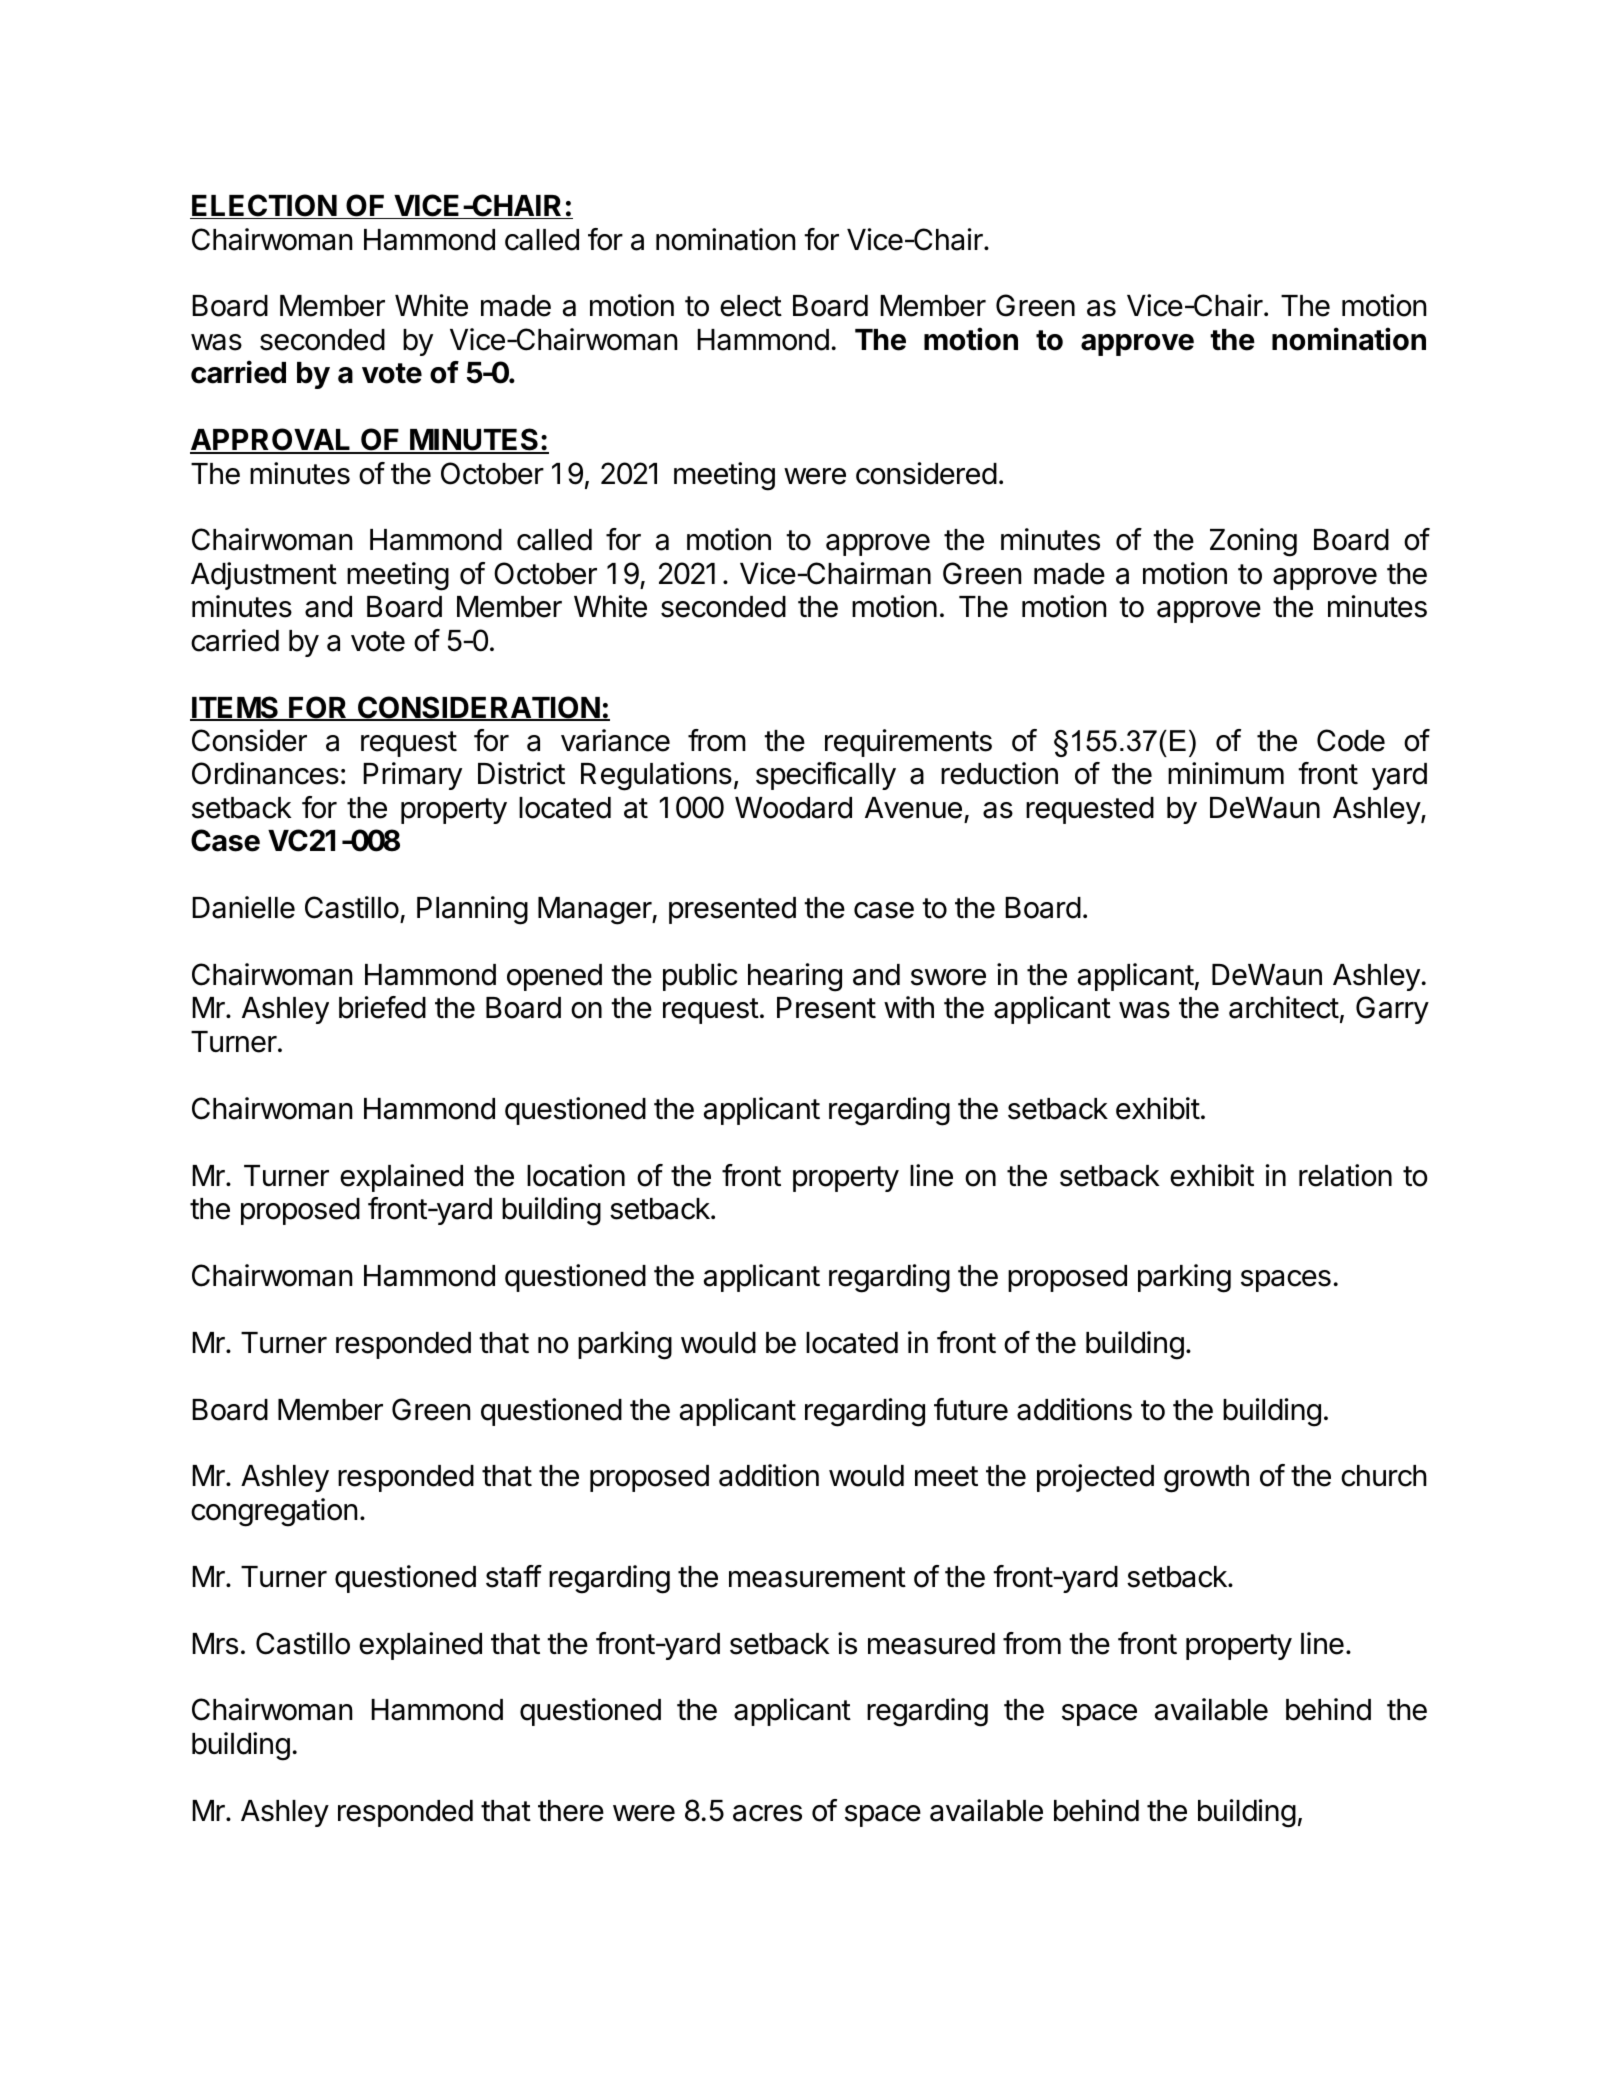 The height and width of the screenshot is (2093, 1618). What do you see at coordinates (274, 1512) in the screenshot?
I see `congregation` at bounding box center [274, 1512].
